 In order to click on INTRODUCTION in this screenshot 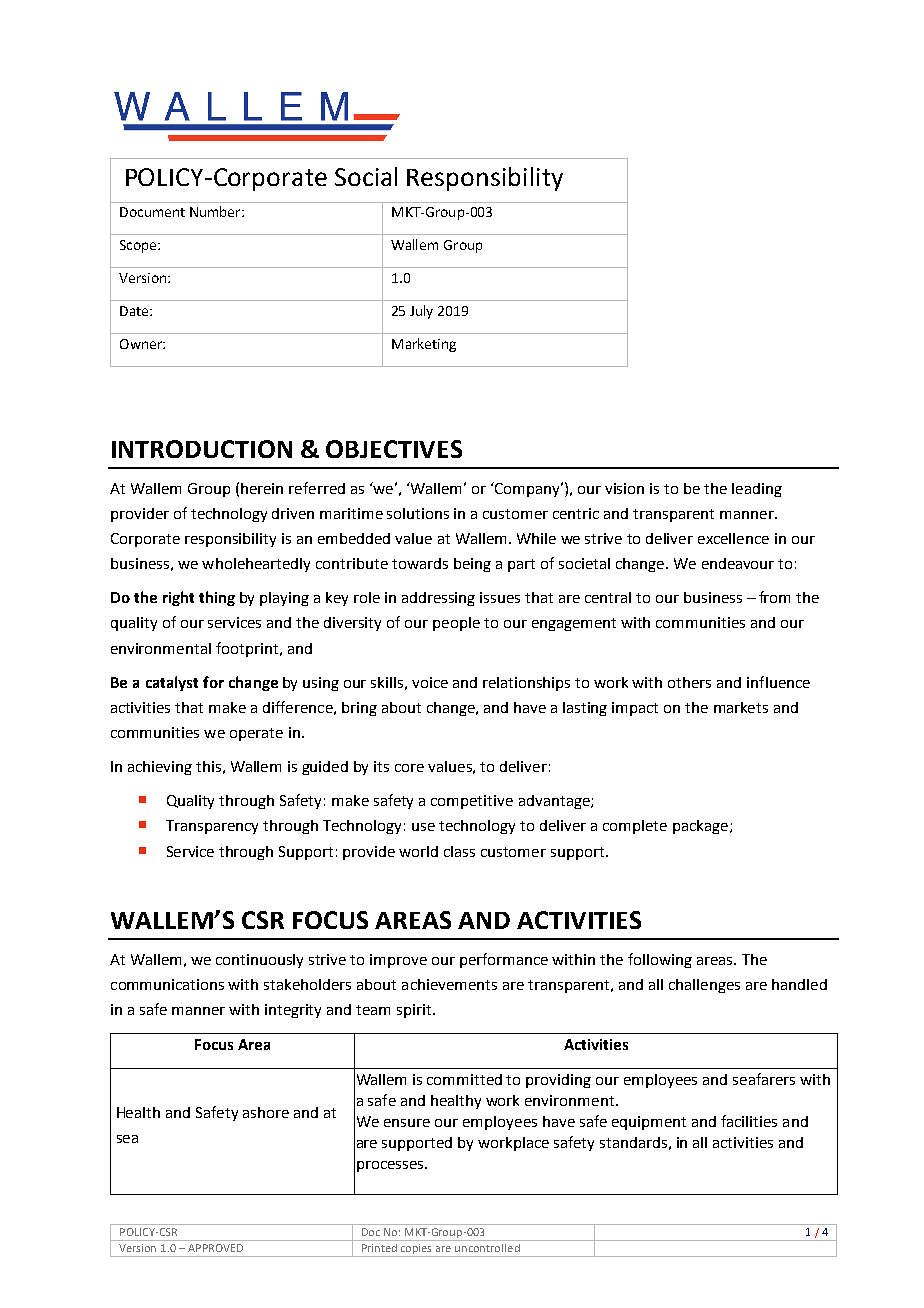, I will do `click(202, 449)`.
